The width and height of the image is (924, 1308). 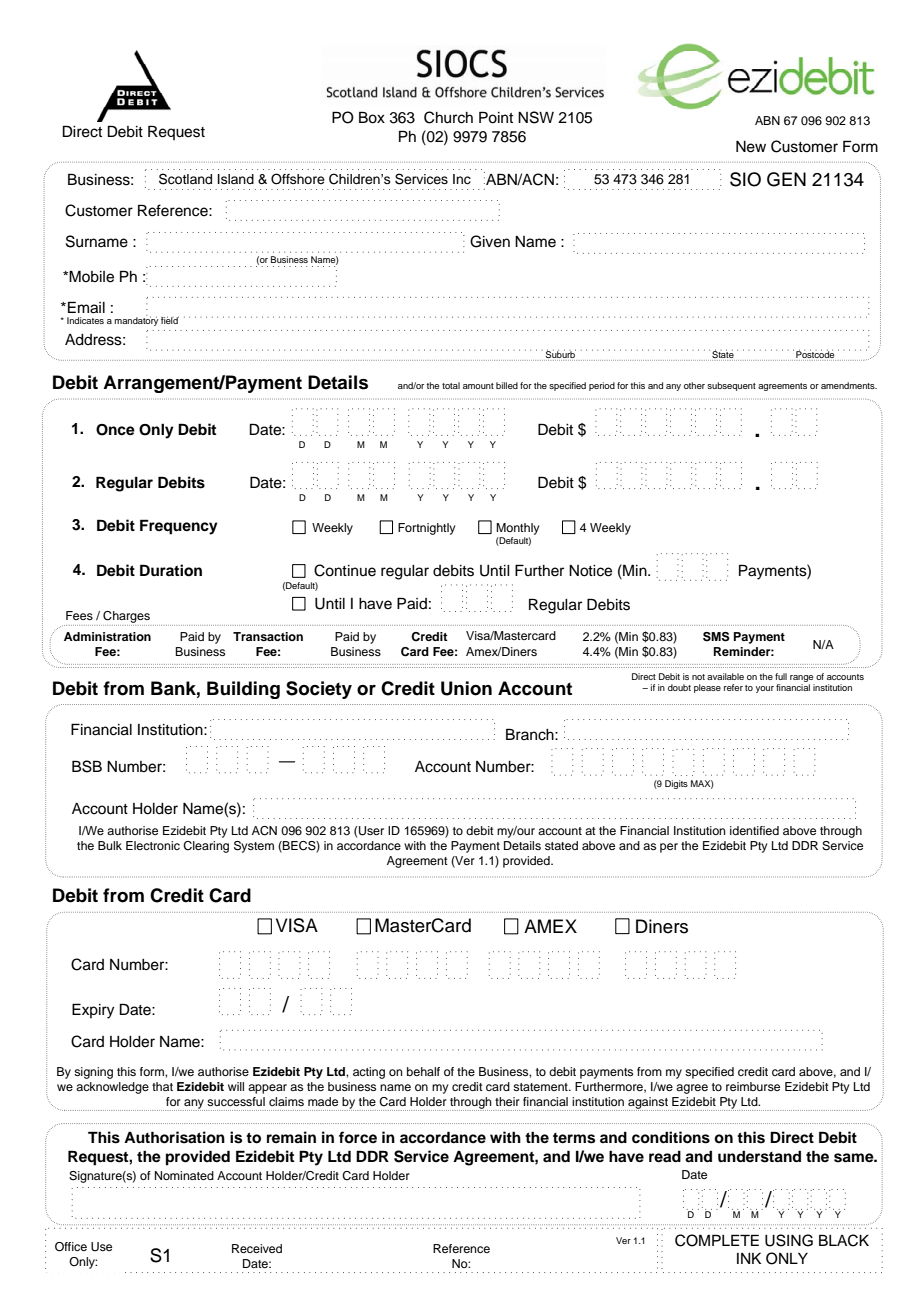 I want to click on total, so click(x=451, y=385).
